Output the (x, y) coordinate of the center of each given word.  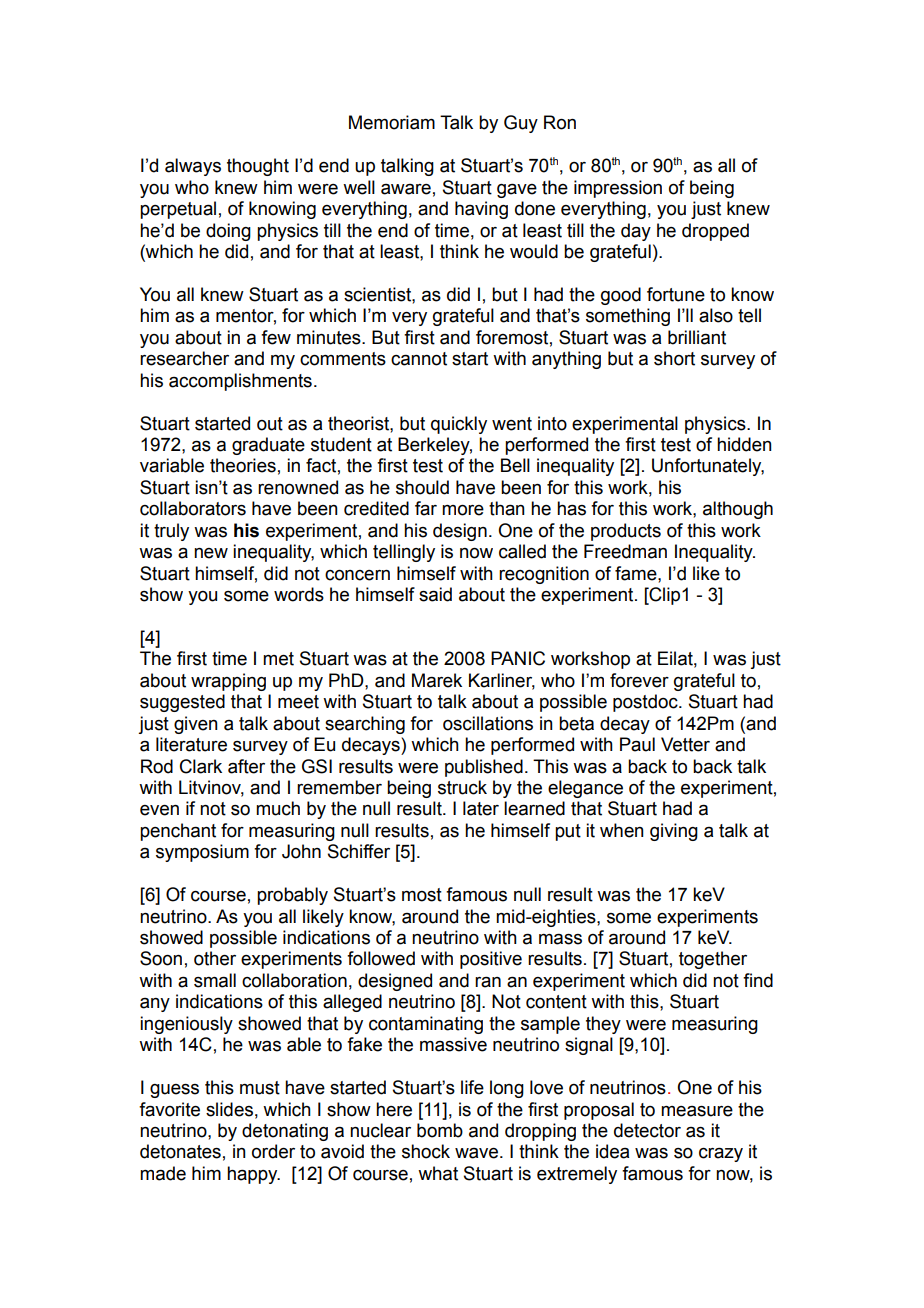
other (215, 958)
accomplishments (240, 382)
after (246, 766)
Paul (637, 744)
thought (258, 167)
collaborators (193, 508)
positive (491, 960)
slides (229, 1109)
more (463, 510)
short (674, 358)
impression (618, 189)
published (484, 768)
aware (406, 189)
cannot (419, 359)
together (713, 960)
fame (637, 573)
